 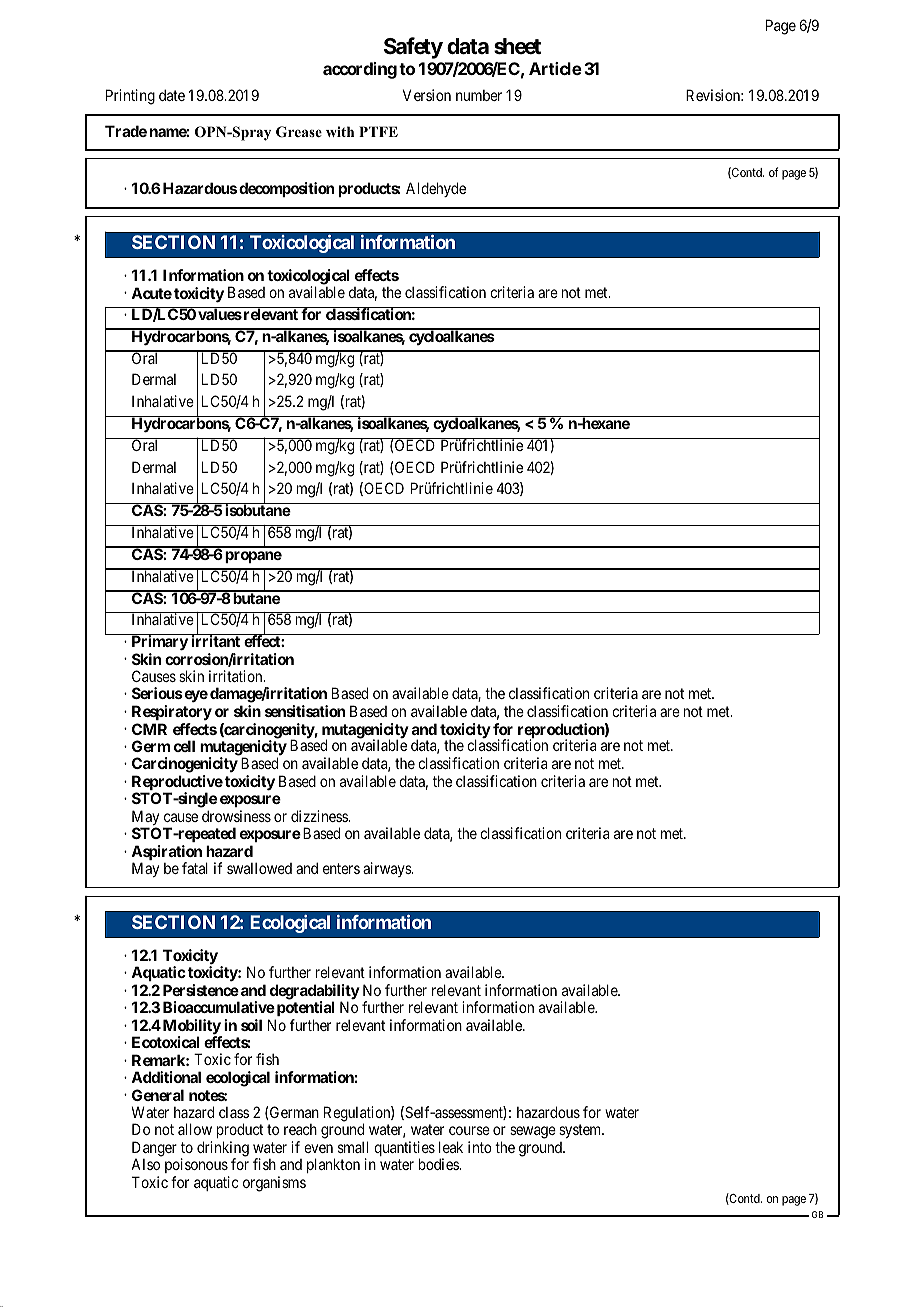 What do you see at coordinates (388, 869) in the page?
I see `airways` at bounding box center [388, 869].
